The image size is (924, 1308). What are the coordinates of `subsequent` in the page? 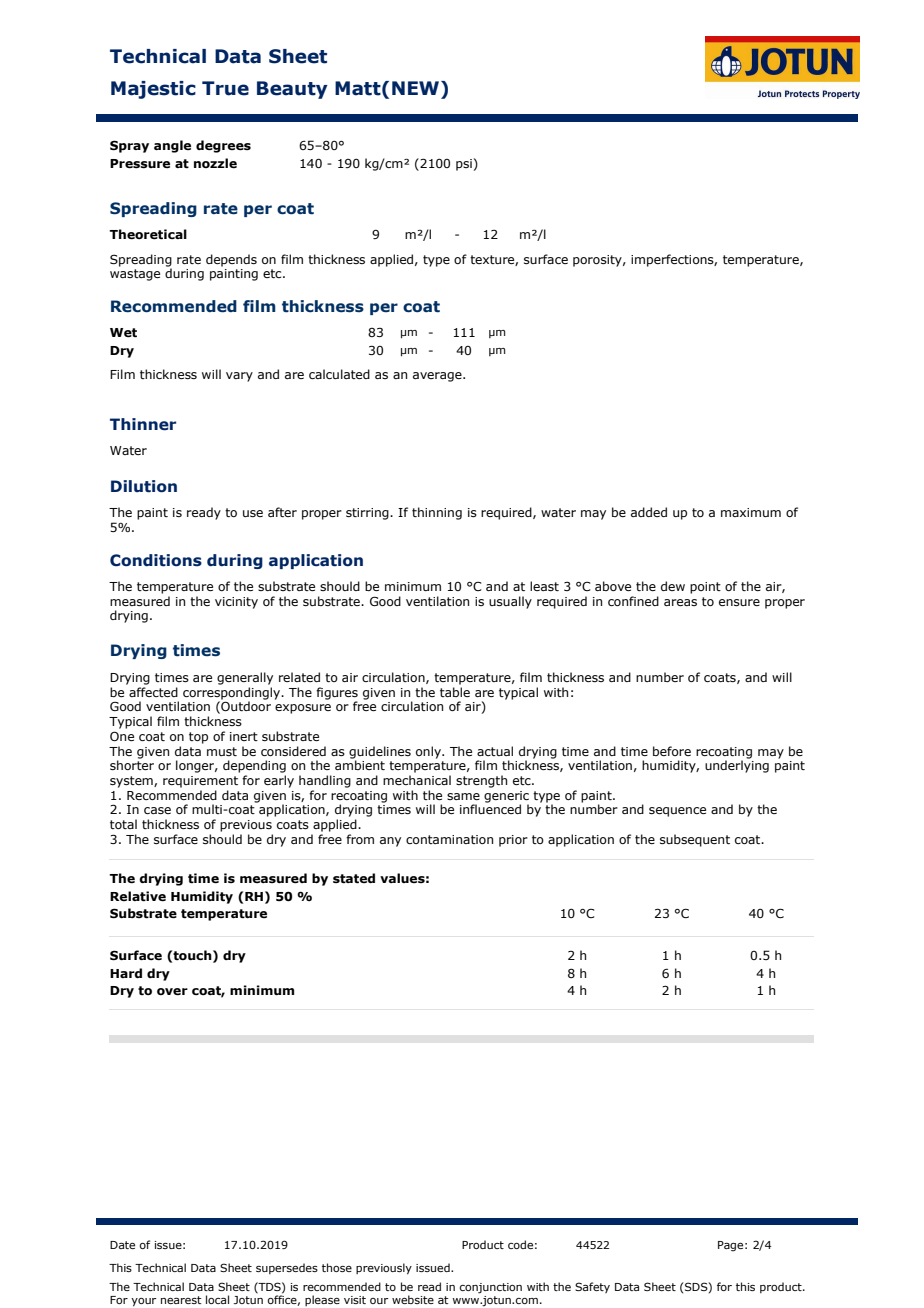 It's located at (695, 840).
